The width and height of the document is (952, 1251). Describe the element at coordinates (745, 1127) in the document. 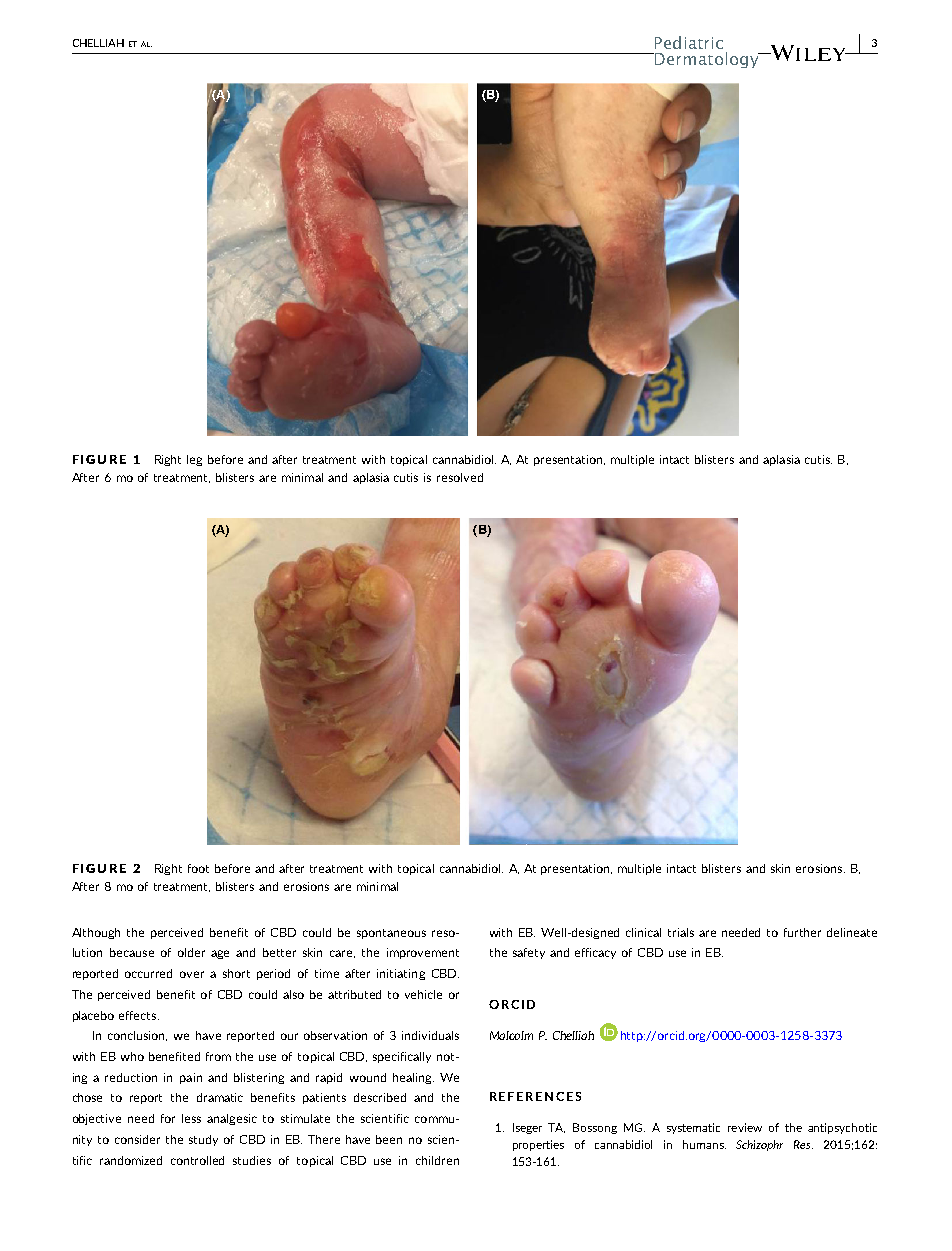

I see `review` at that location.
